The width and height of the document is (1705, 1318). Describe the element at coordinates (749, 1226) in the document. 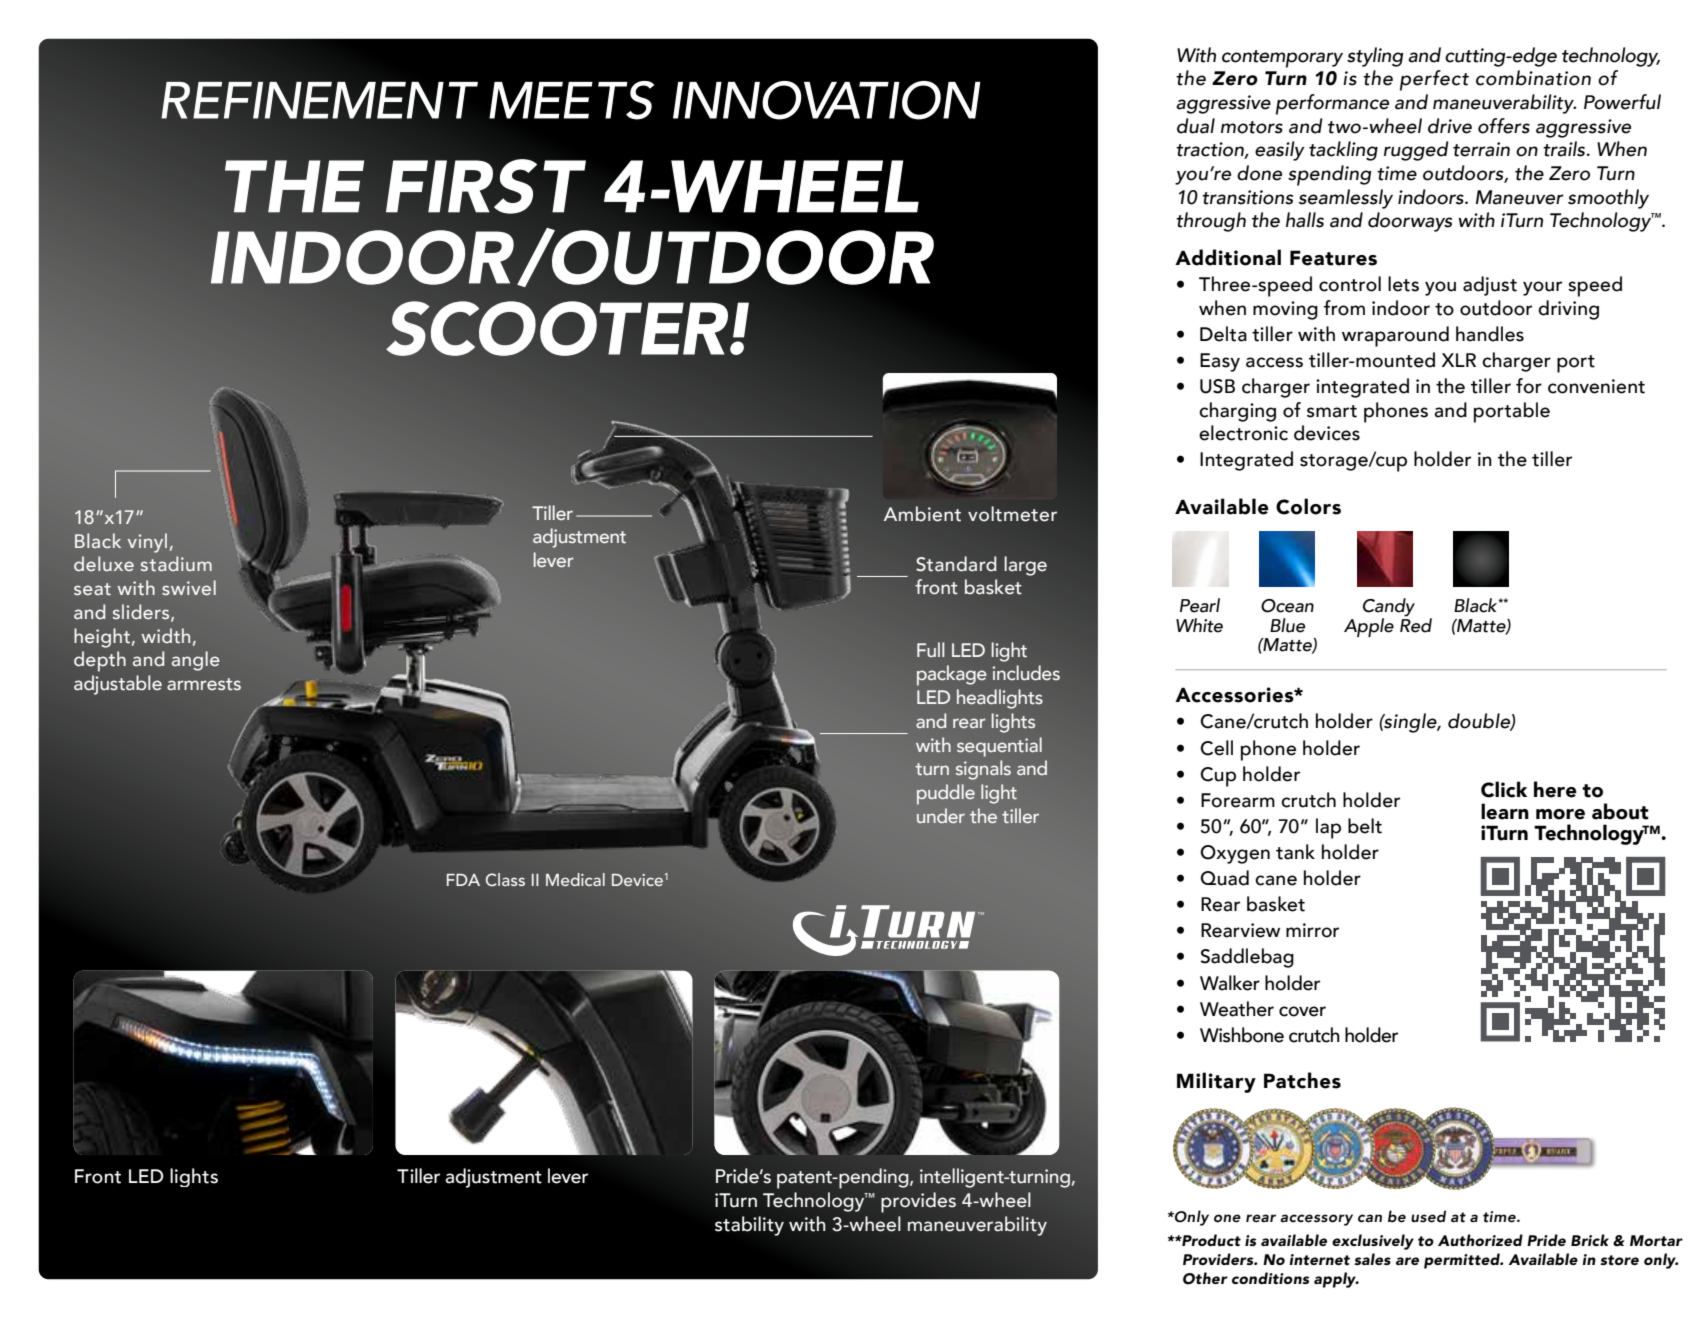

I see `stability` at that location.
